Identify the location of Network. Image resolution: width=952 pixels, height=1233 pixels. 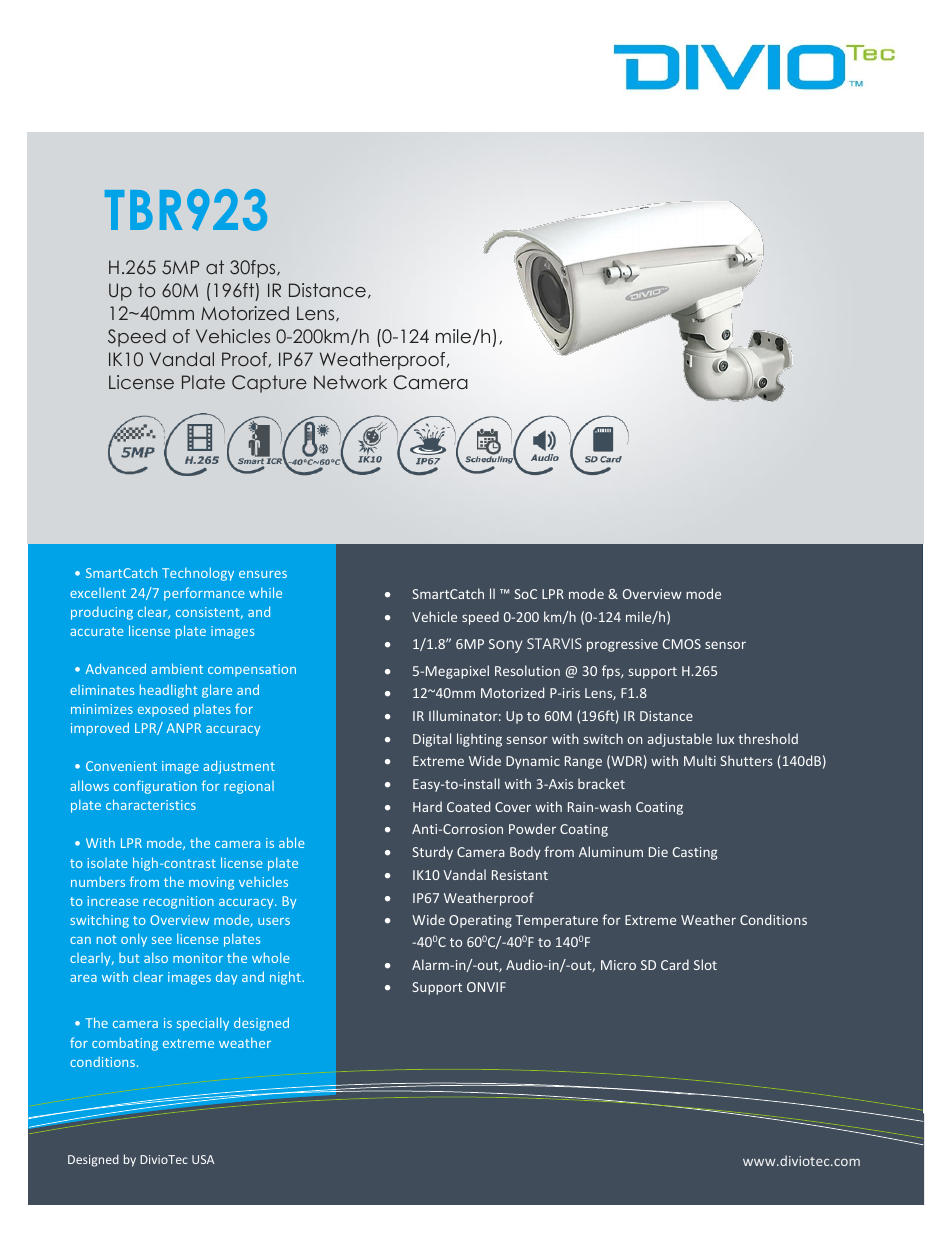
(350, 382).
